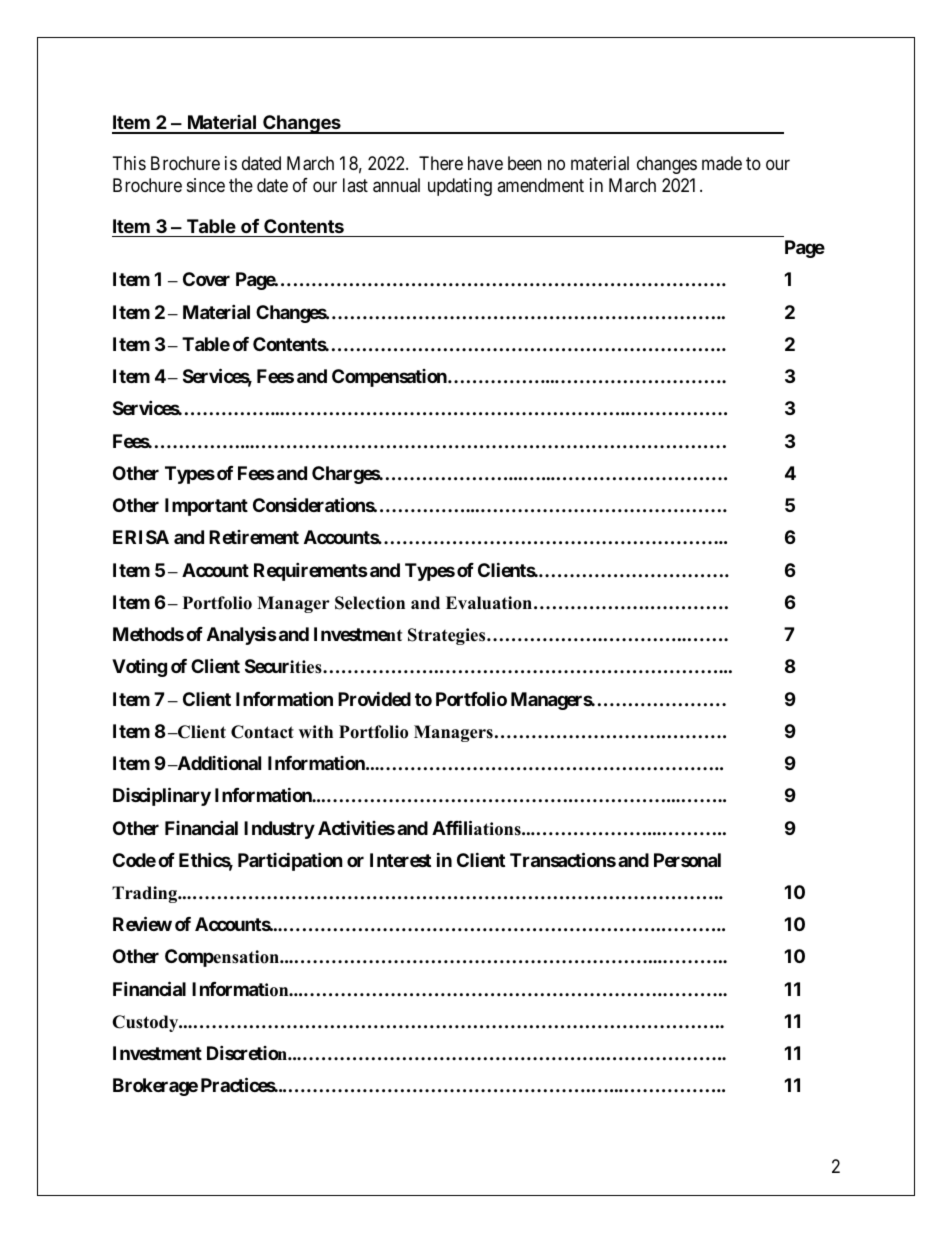  Describe the element at coordinates (141, 537) in the screenshot. I see `ERISA` at that location.
